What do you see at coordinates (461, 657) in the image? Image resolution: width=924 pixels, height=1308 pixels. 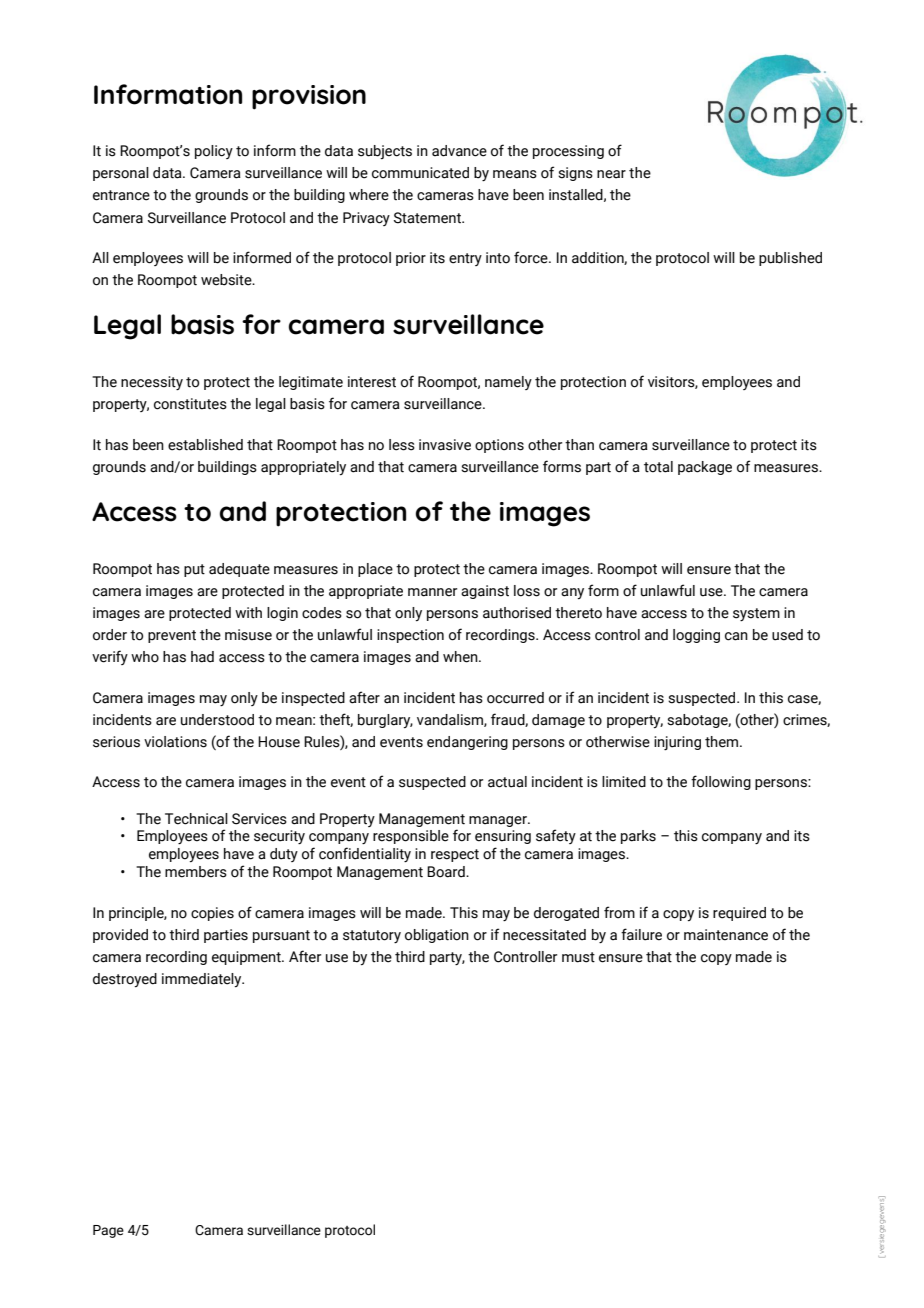 I see `when` at bounding box center [461, 657].
